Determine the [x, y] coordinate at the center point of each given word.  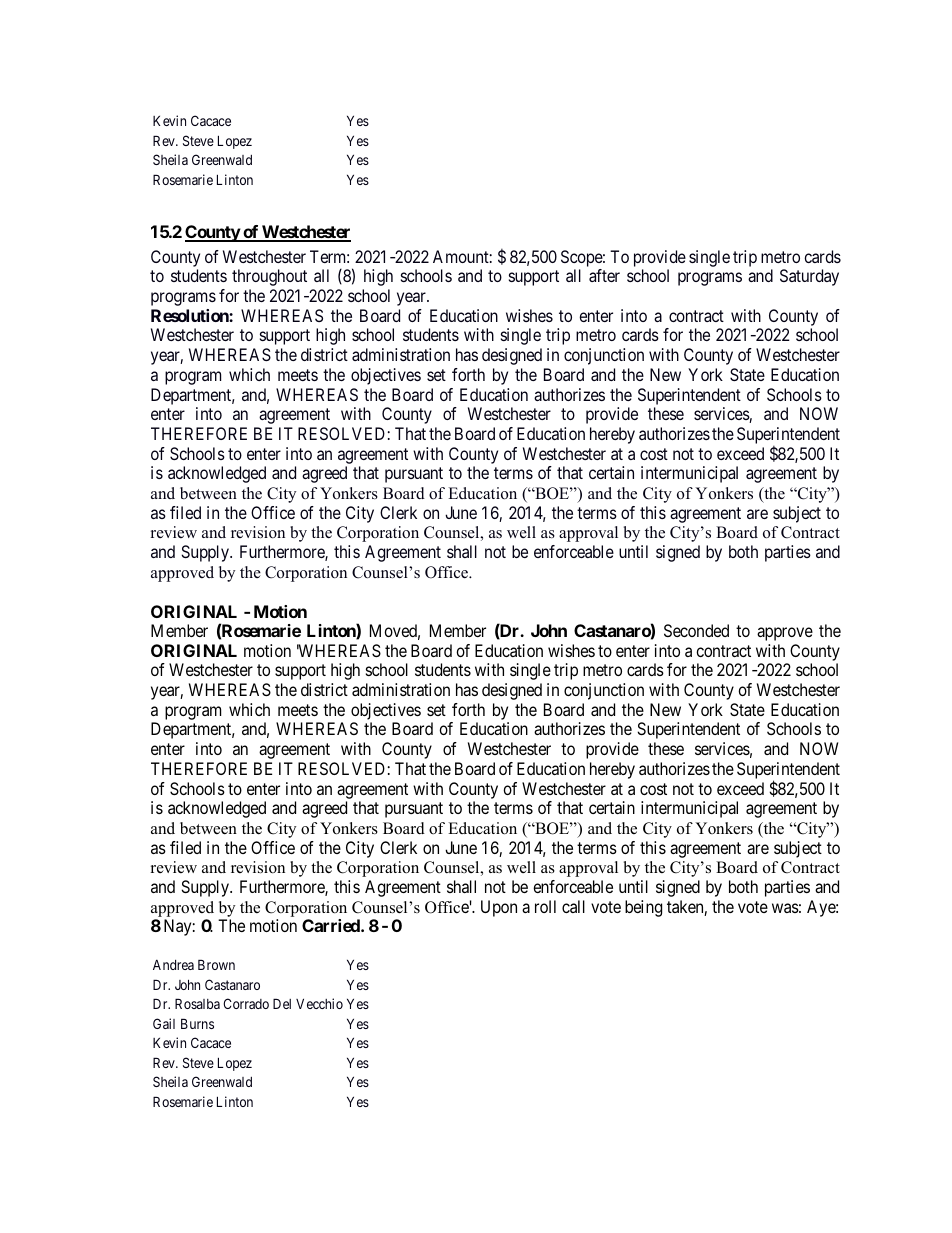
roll [545, 906]
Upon [499, 908]
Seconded [696, 630]
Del [282, 1003]
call [573, 906]
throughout [269, 277]
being [643, 908]
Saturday [809, 277]
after [604, 275]
